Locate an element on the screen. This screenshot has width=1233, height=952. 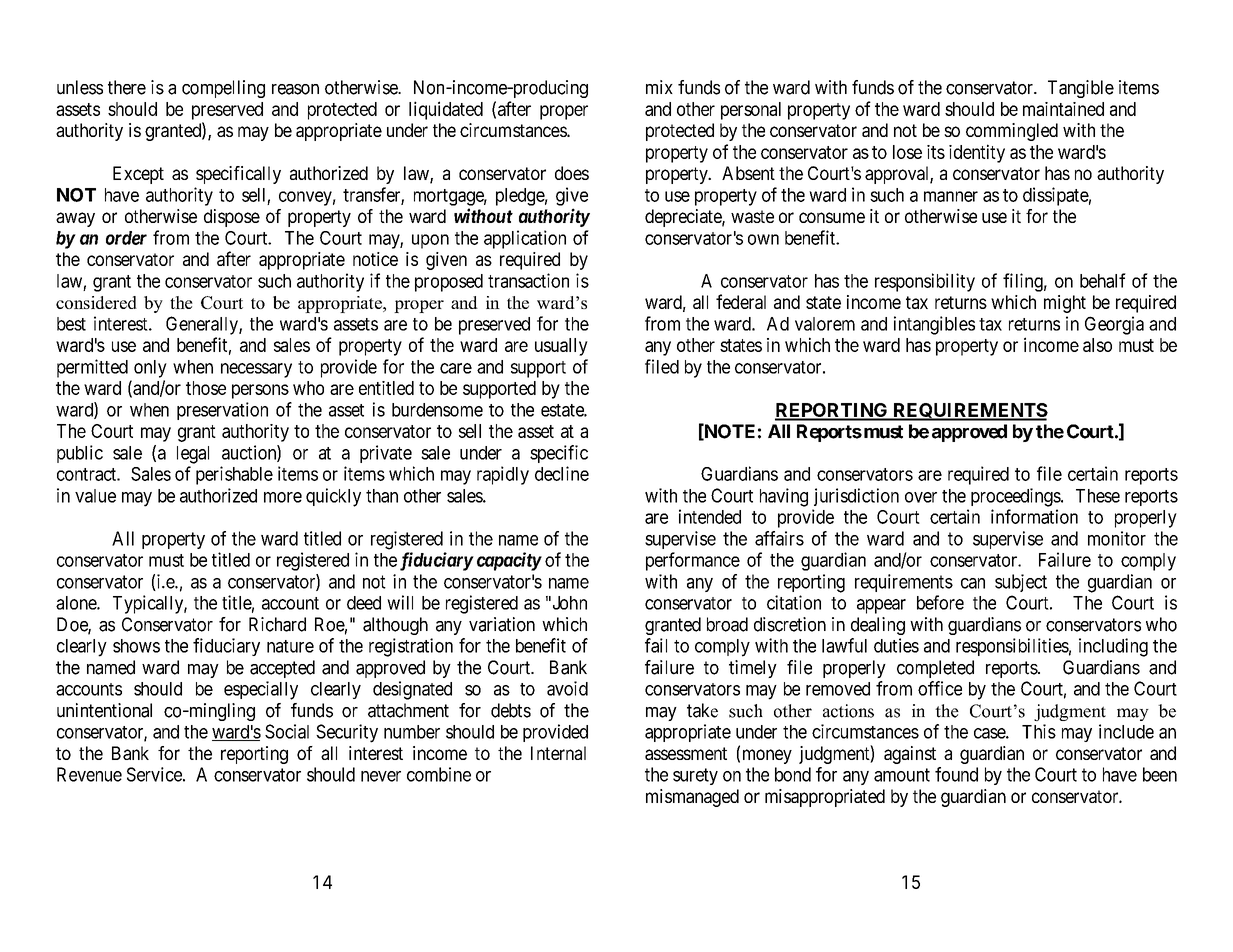
considered is located at coordinates (96, 302).
